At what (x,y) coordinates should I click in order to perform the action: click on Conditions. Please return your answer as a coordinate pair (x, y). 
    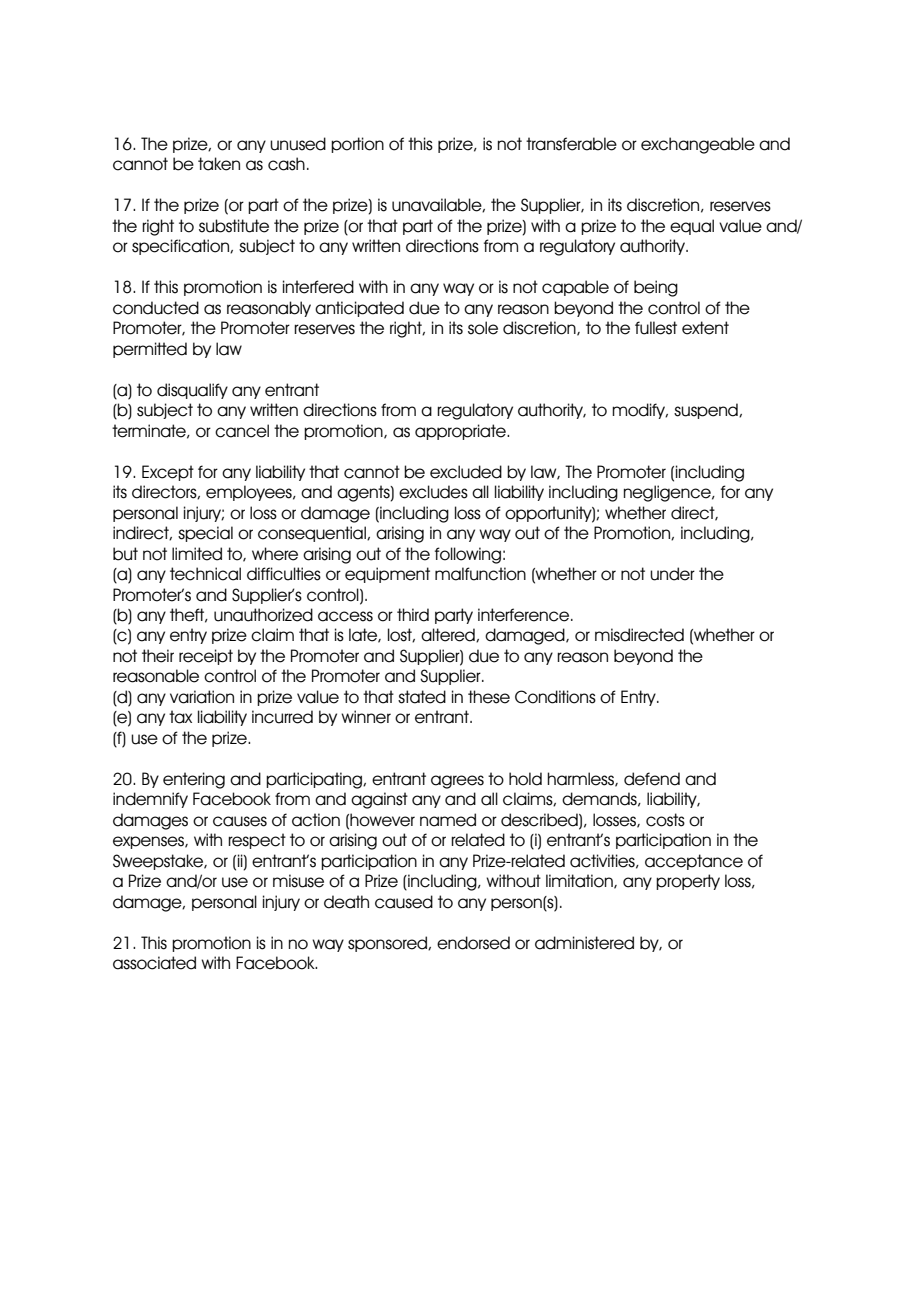
    Looking at the image, I should click on (555, 697).
